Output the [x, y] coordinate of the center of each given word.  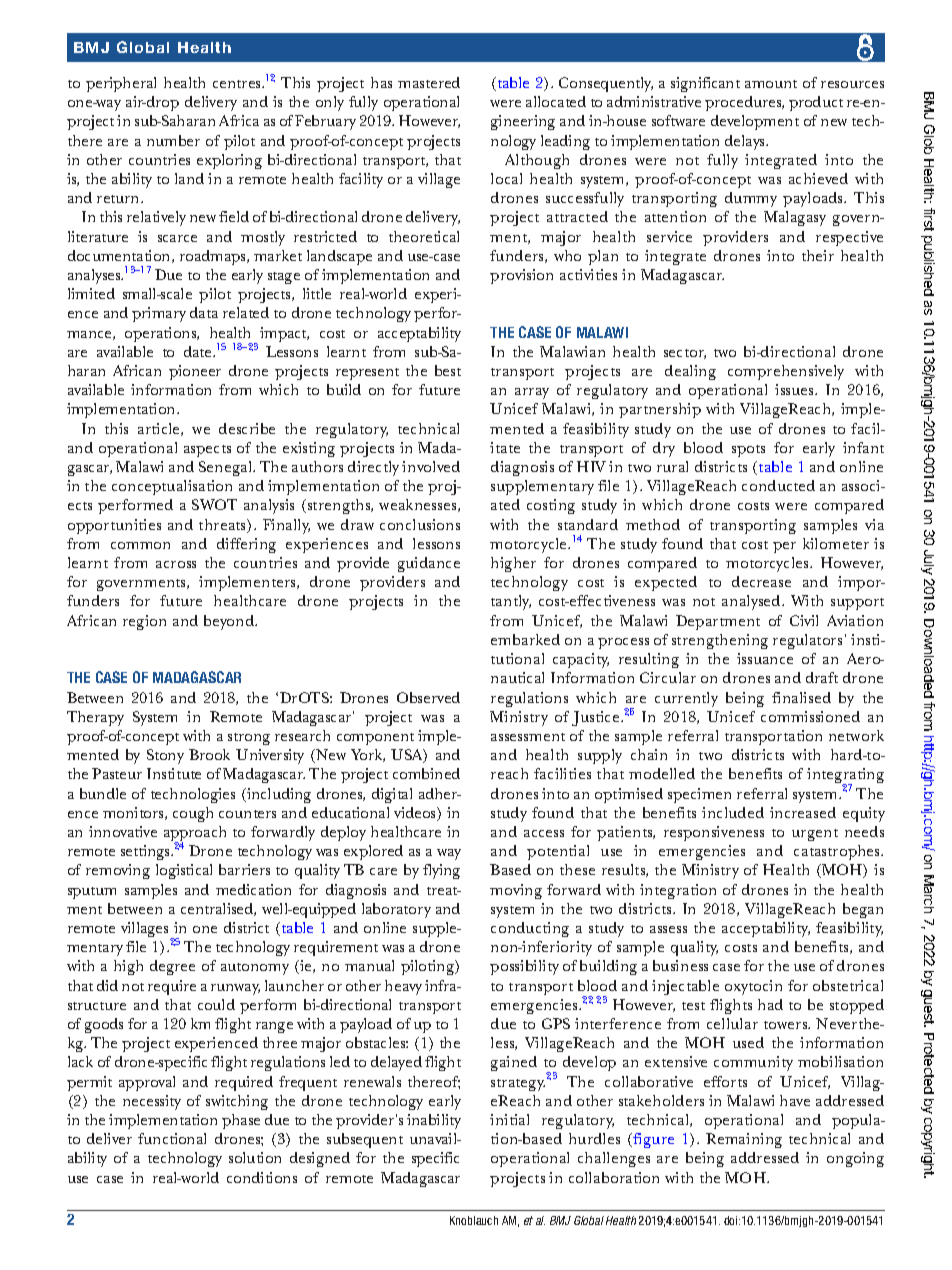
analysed [752, 602]
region [144, 622]
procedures [744, 103]
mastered [429, 82]
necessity [152, 1102]
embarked [525, 639]
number [173, 140]
